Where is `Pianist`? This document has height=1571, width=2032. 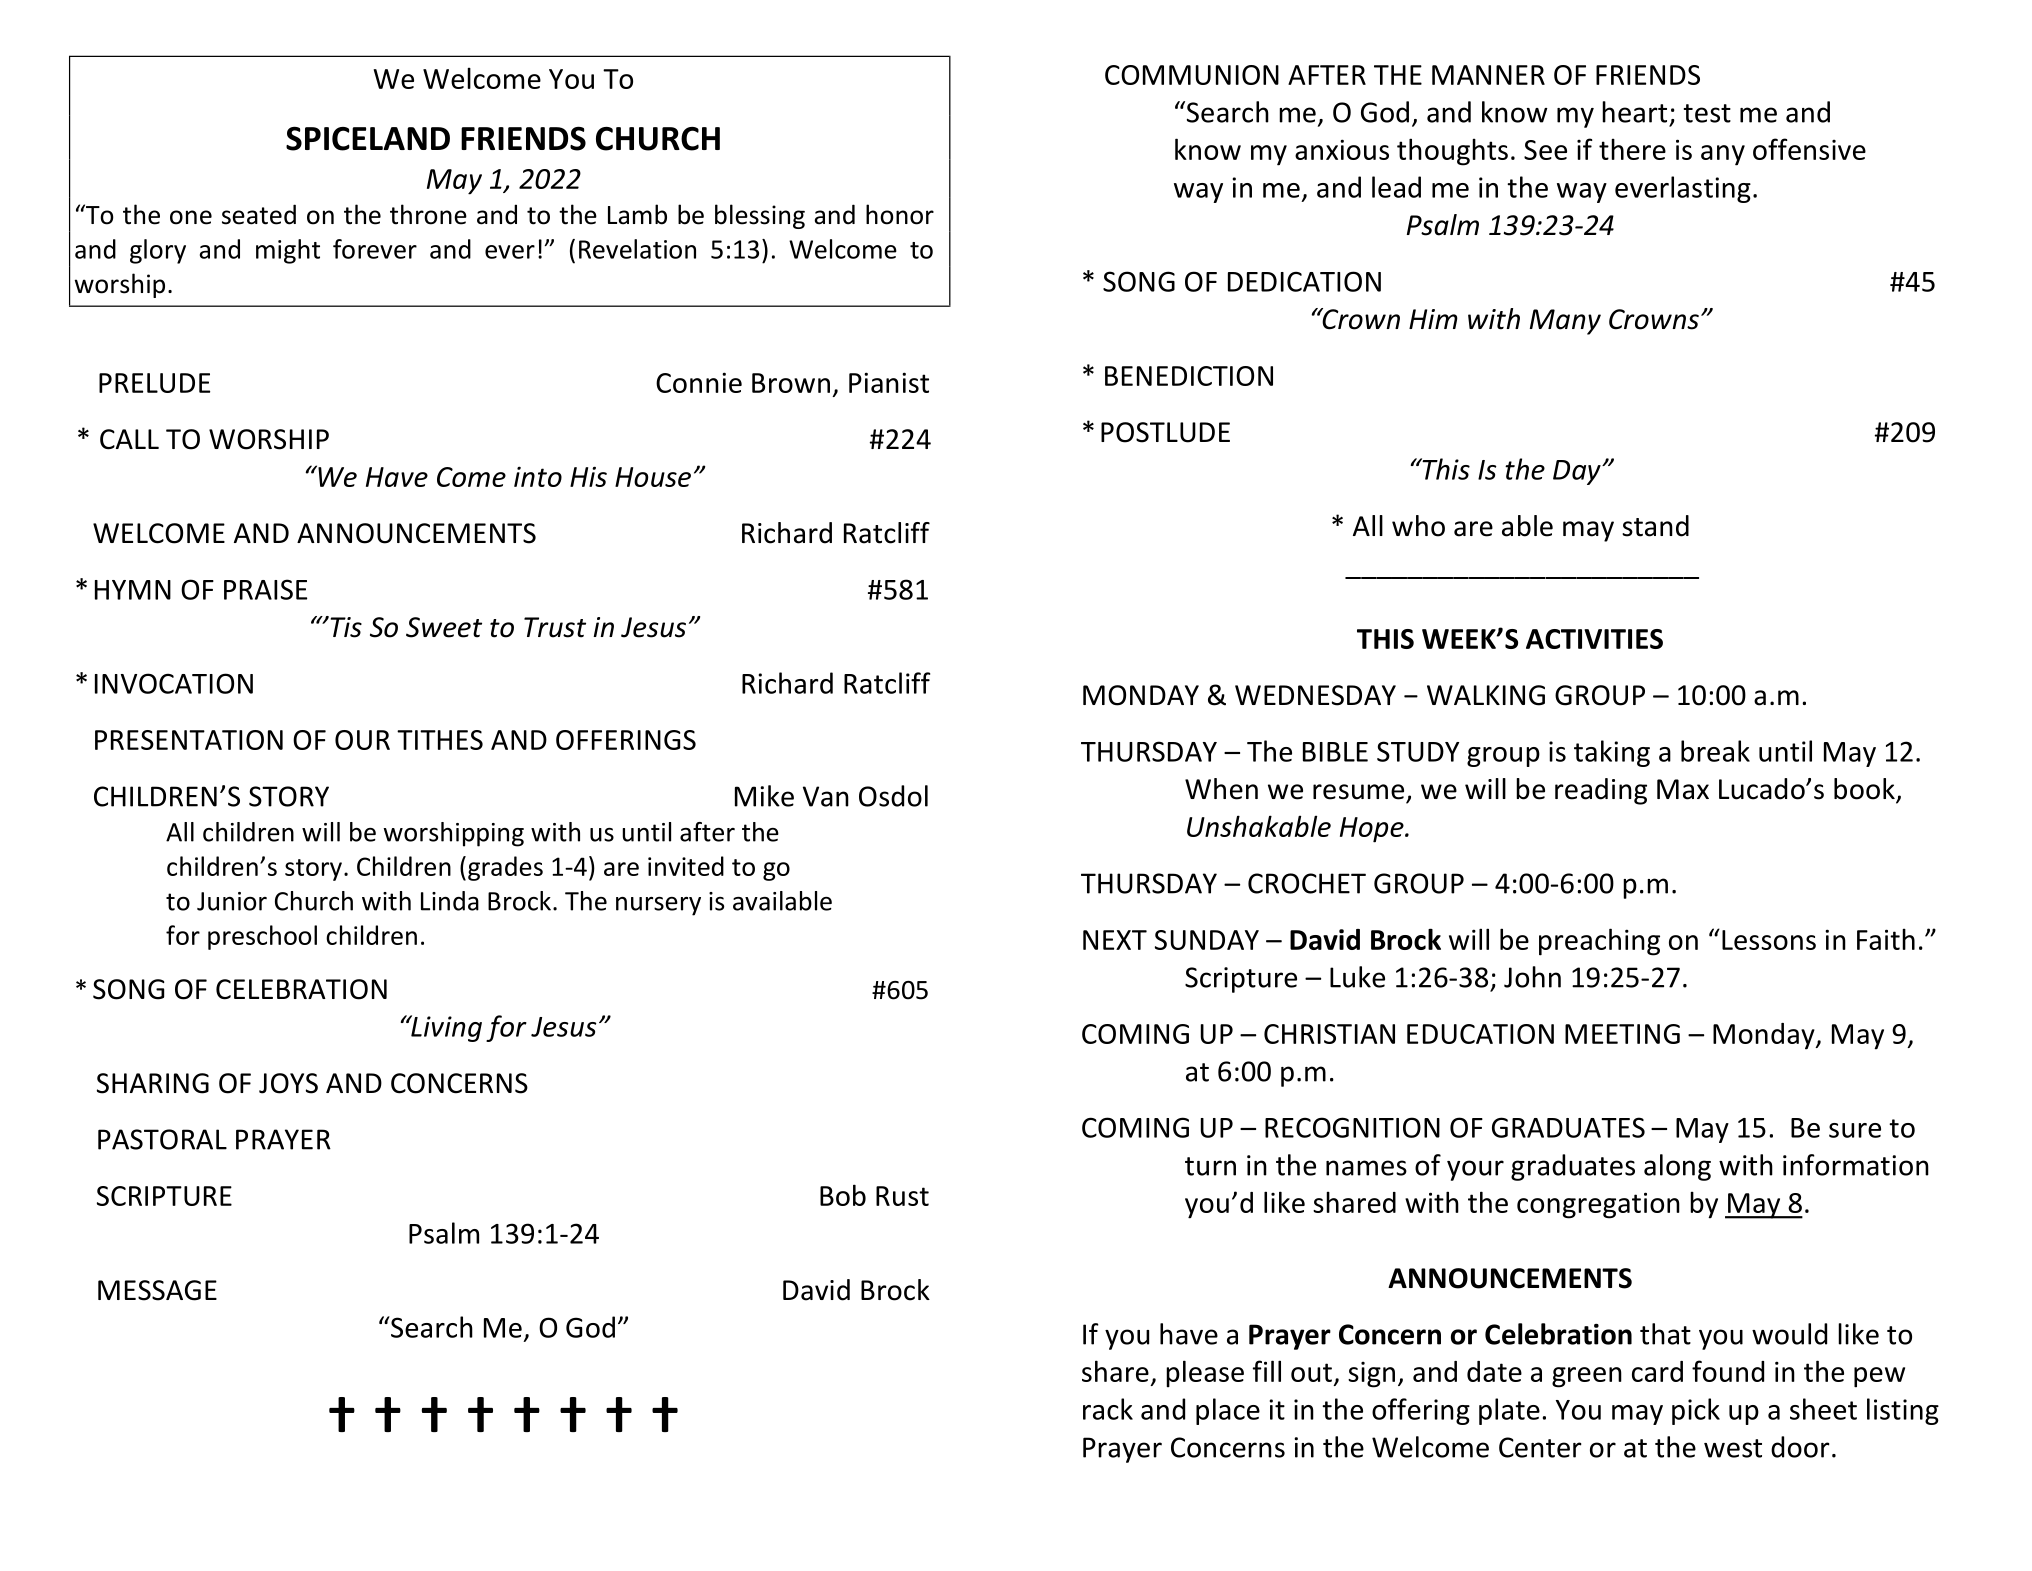 Pianist is located at coordinates (889, 382).
